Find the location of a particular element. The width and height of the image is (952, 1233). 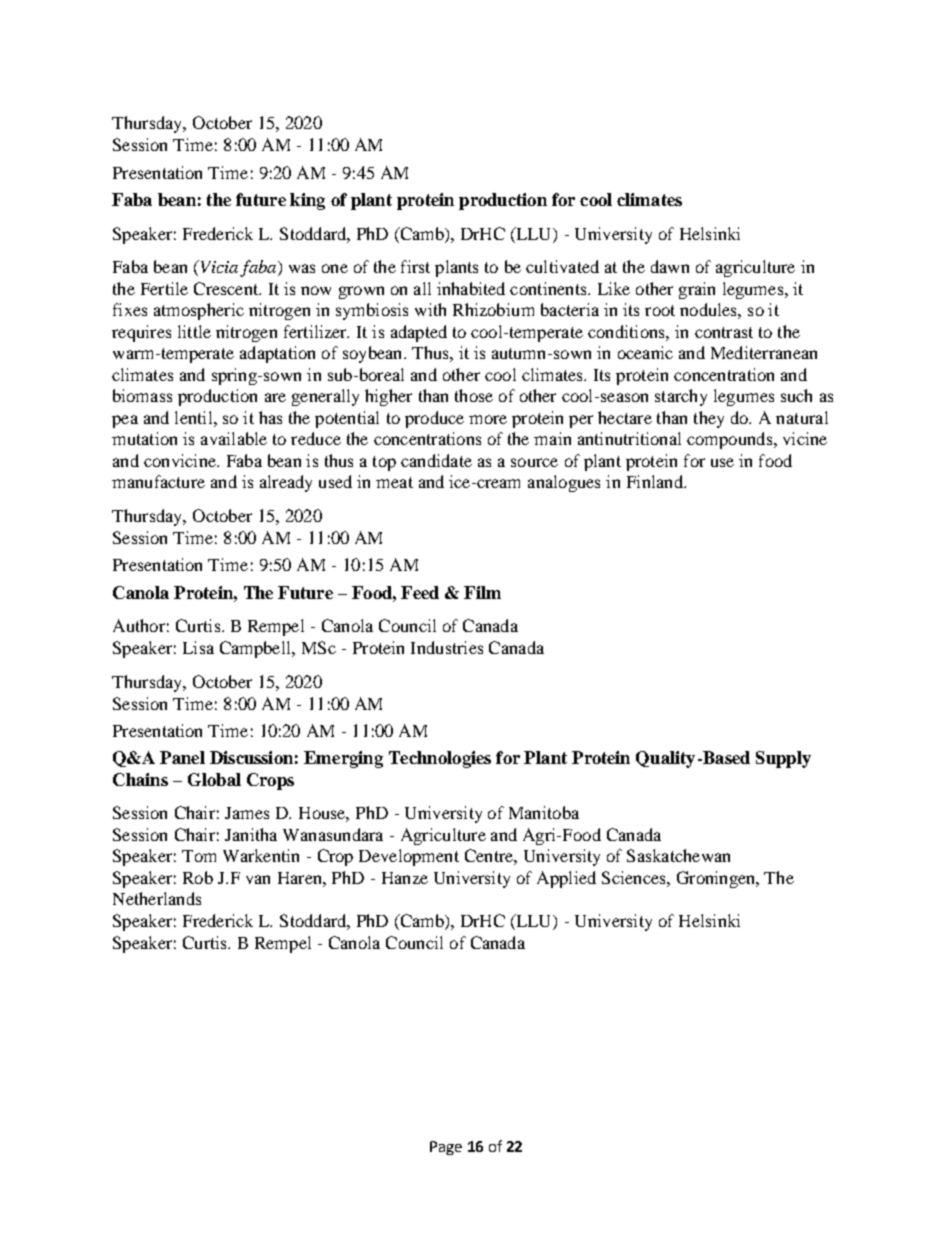

Page is located at coordinates (446, 1148).
